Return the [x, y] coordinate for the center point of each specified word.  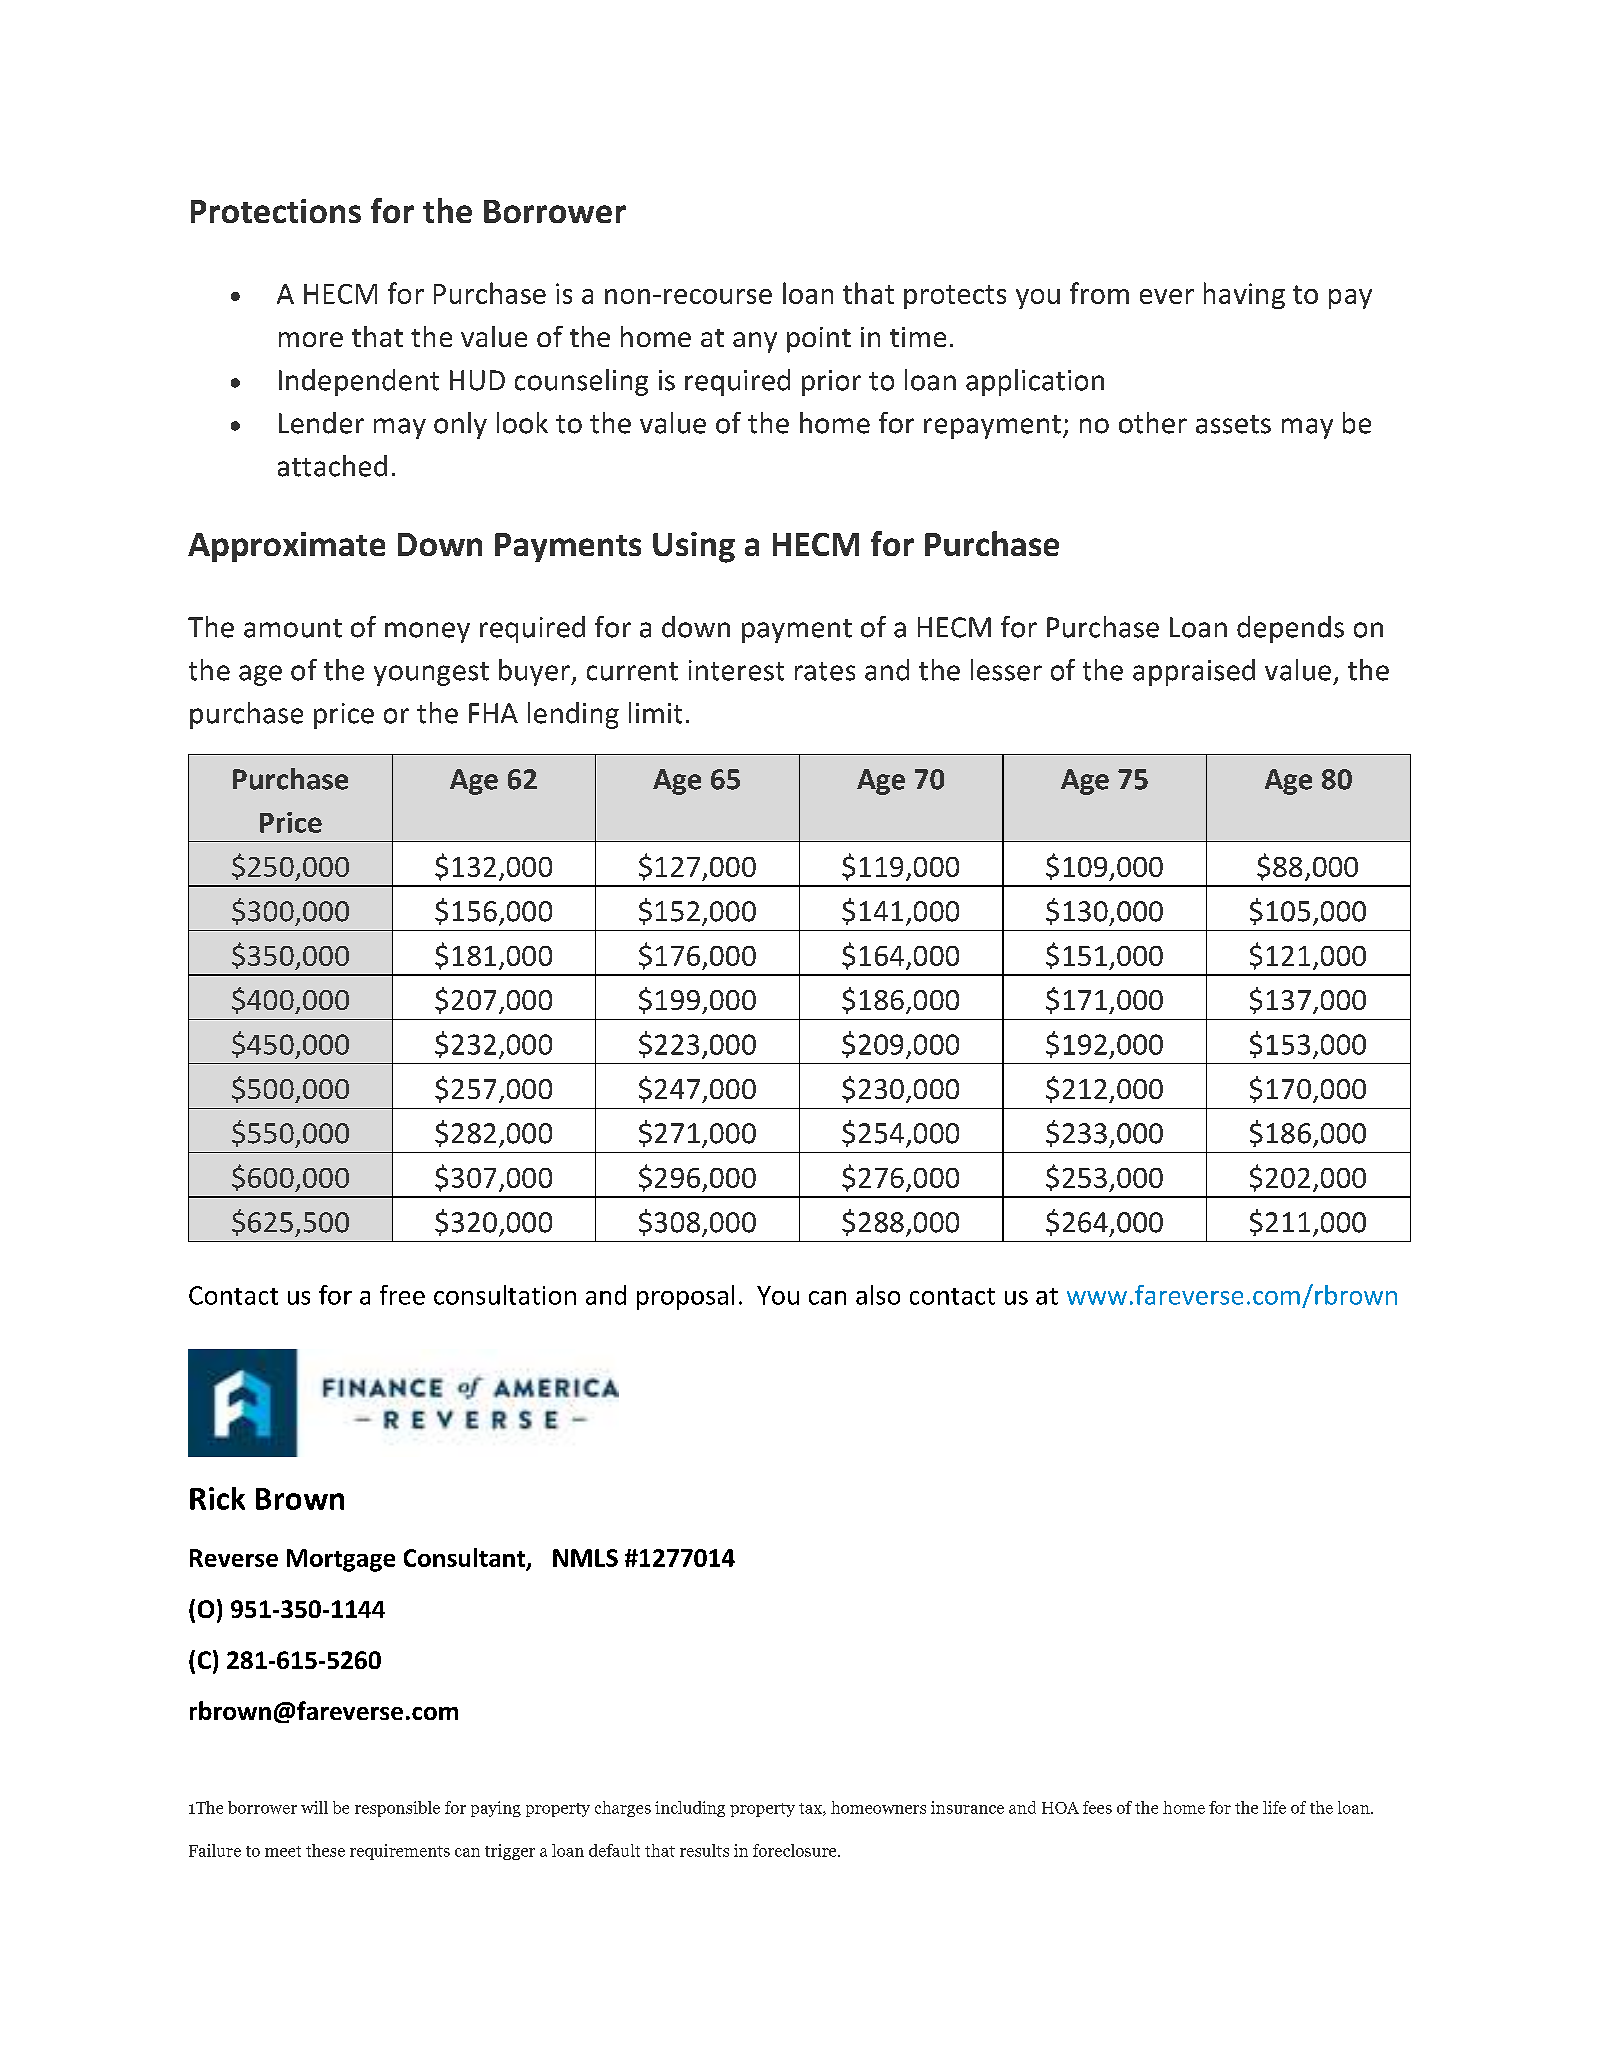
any [755, 342]
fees [1097, 1807]
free [402, 1295]
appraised [1194, 672]
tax [811, 1809]
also [878, 1295]
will [314, 1807]
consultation [505, 1295]
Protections [276, 211]
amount [293, 628]
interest [736, 670]
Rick [217, 1498]
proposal [685, 1297]
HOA [1060, 1808]
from [1099, 293]
